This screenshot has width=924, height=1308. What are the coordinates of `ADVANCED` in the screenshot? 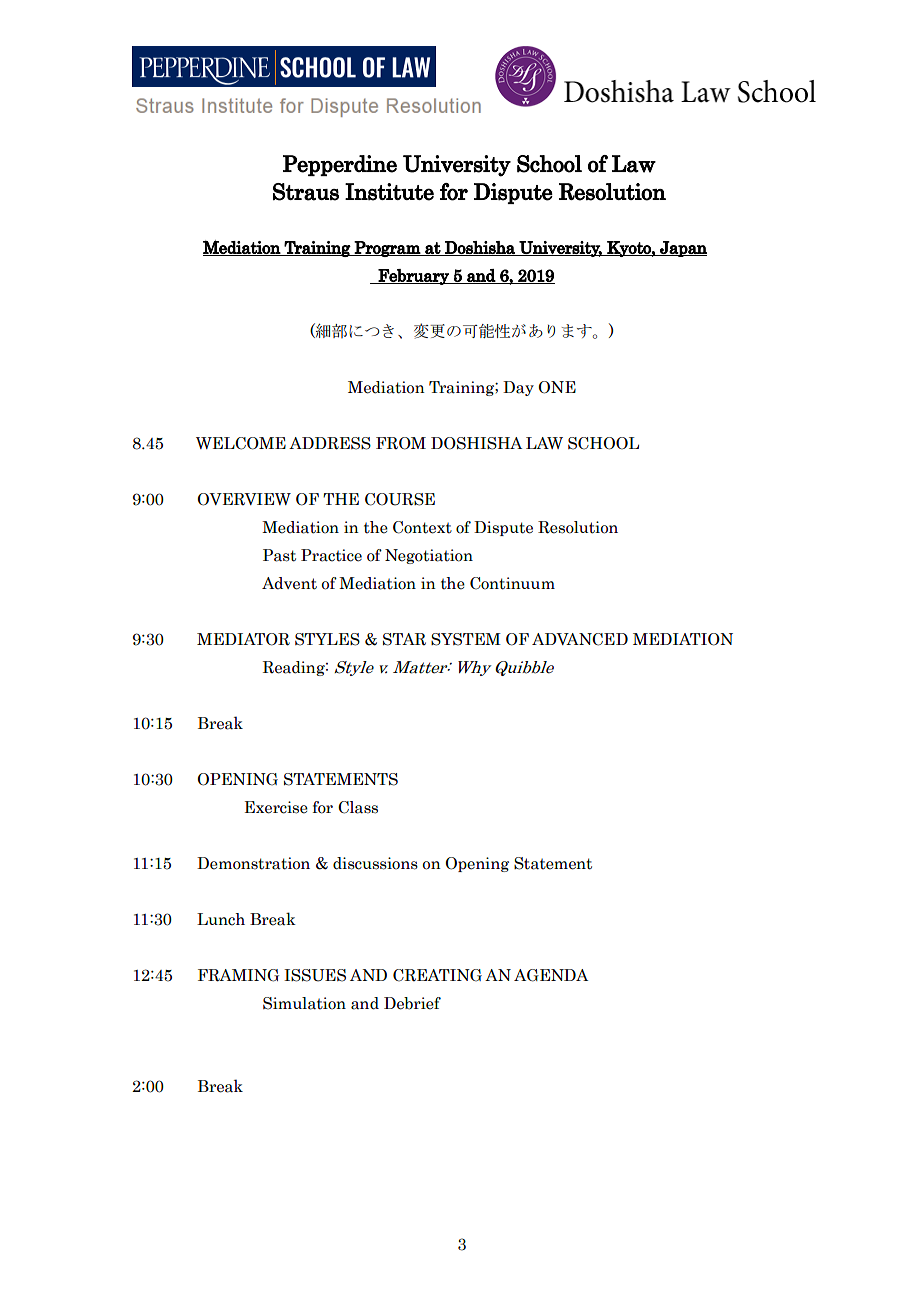 It's located at (580, 639).
